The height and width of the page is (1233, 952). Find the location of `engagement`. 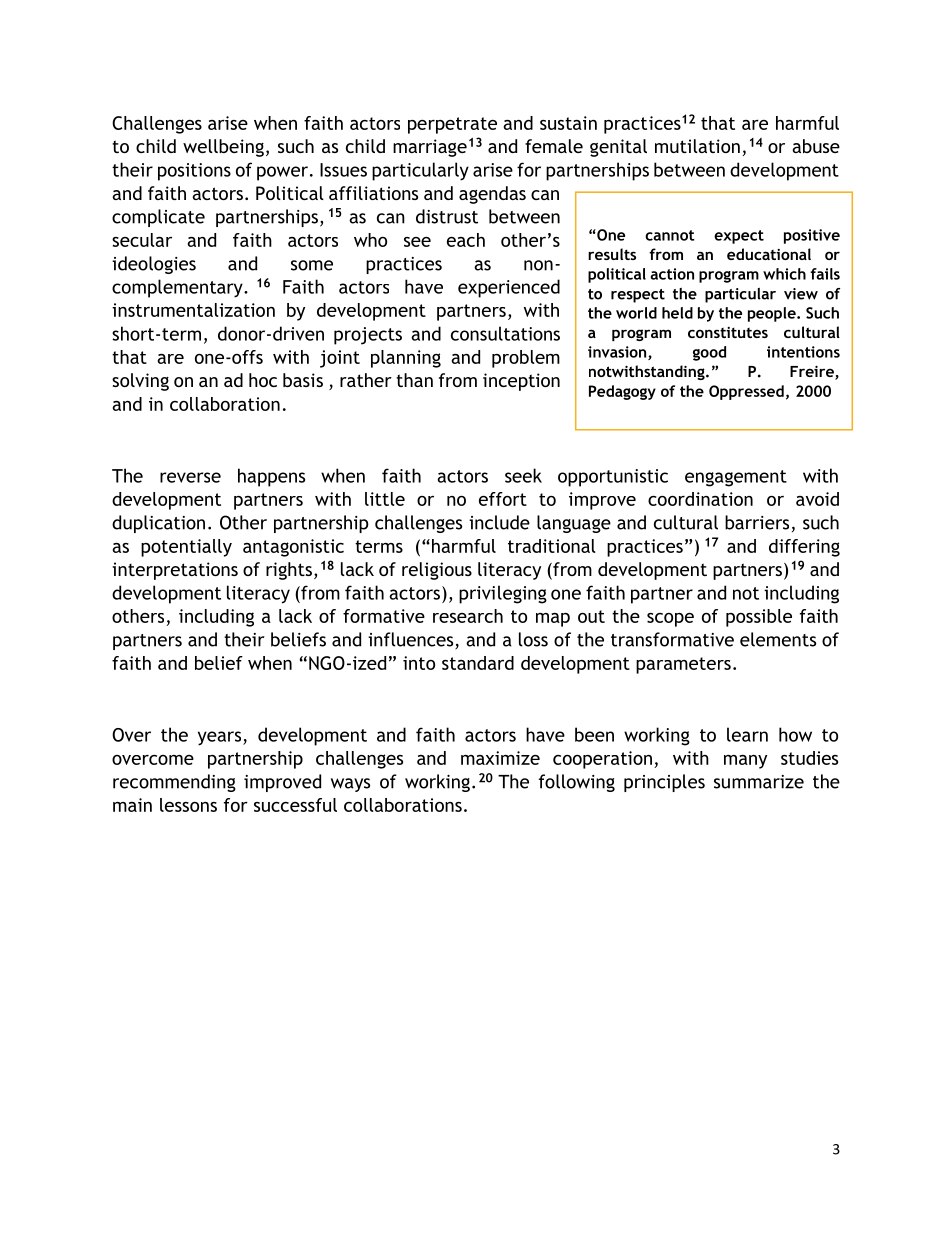

engagement is located at coordinates (736, 478).
